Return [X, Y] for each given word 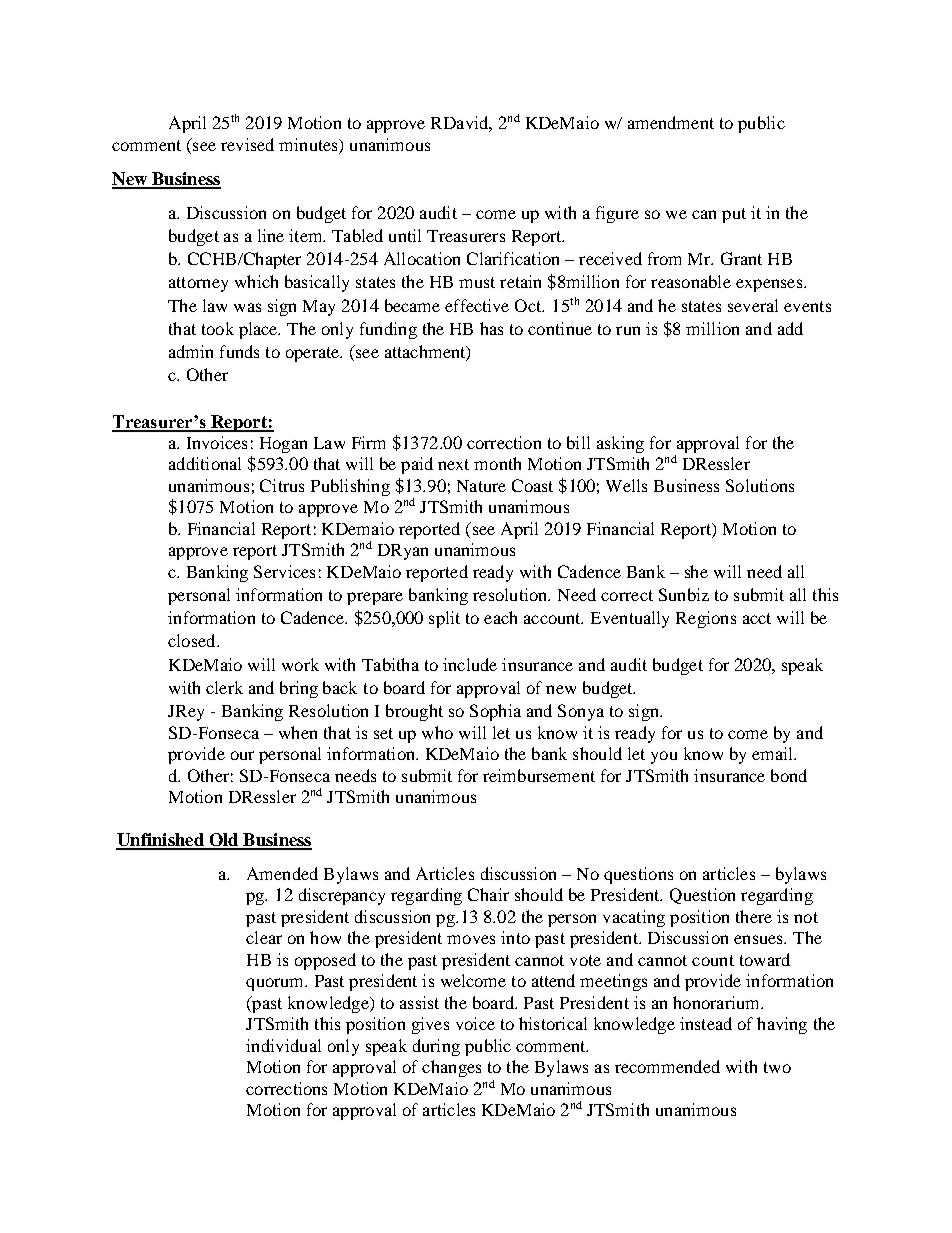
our [242, 755]
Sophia [495, 712]
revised [247, 144]
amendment [671, 122]
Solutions [760, 485]
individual [283, 1045]
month [497, 463]
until [405, 235]
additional [205, 463]
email [774, 753]
